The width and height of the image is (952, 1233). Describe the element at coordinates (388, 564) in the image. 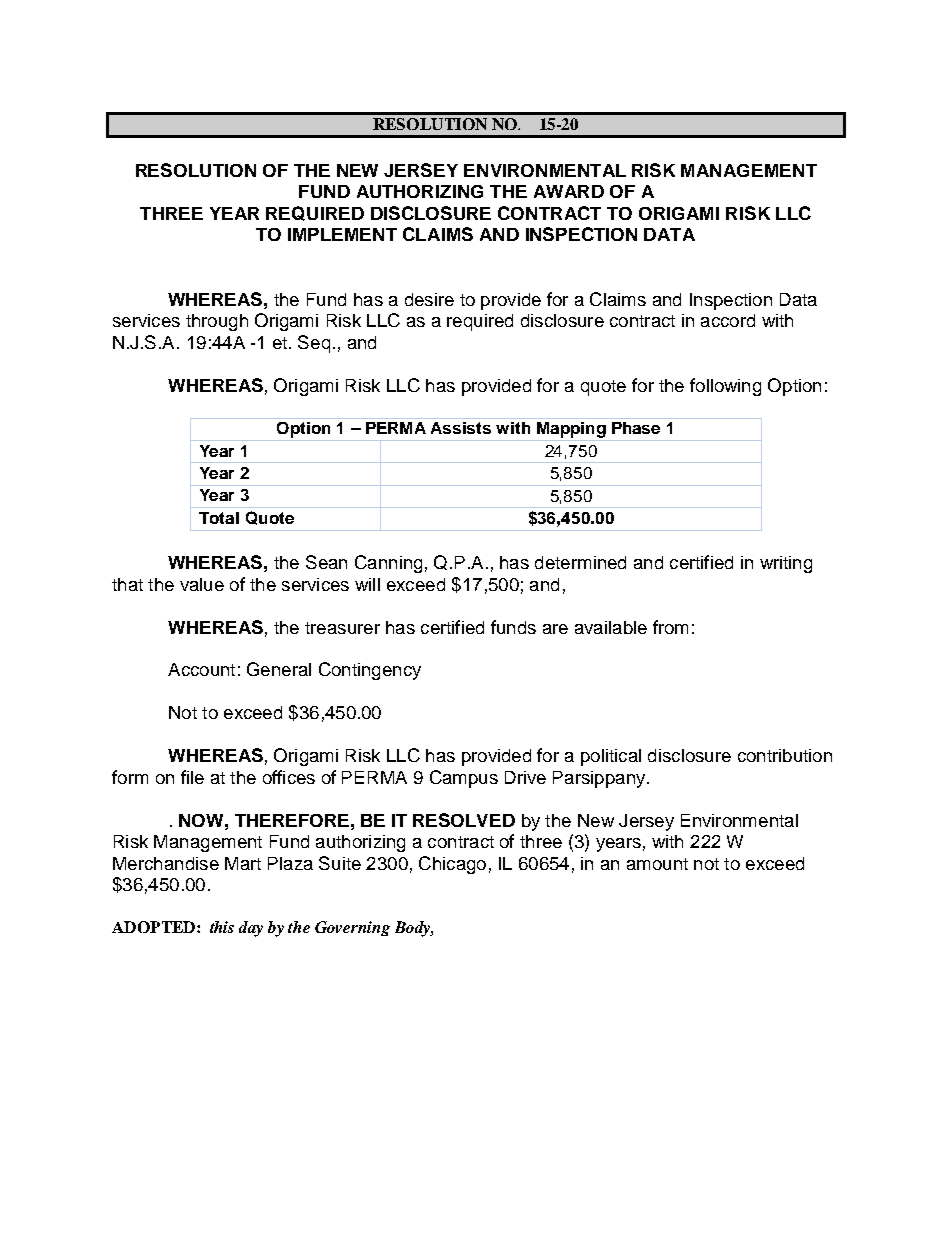

I see `Canning` at that location.
